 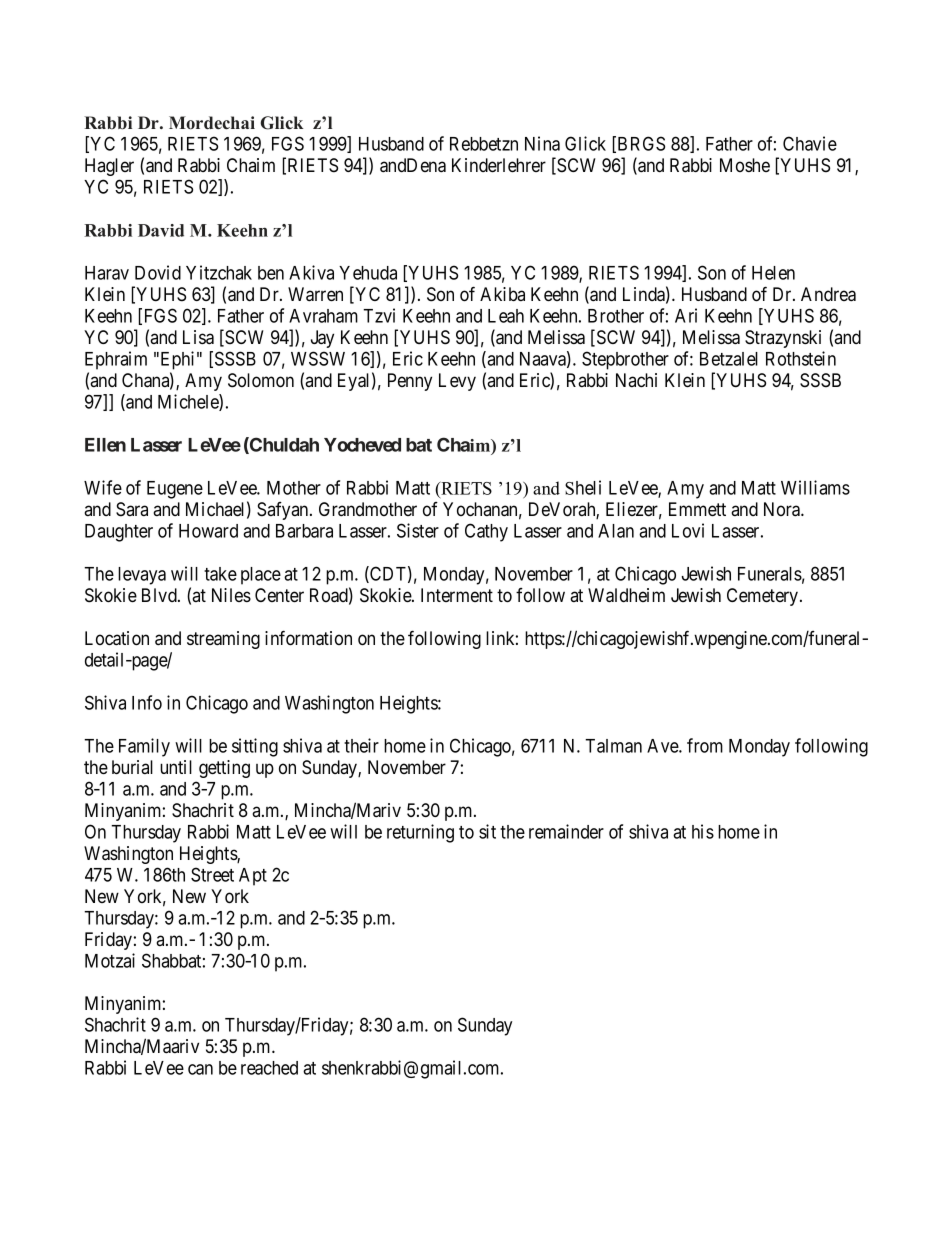 I want to click on Moshe, so click(x=745, y=165).
